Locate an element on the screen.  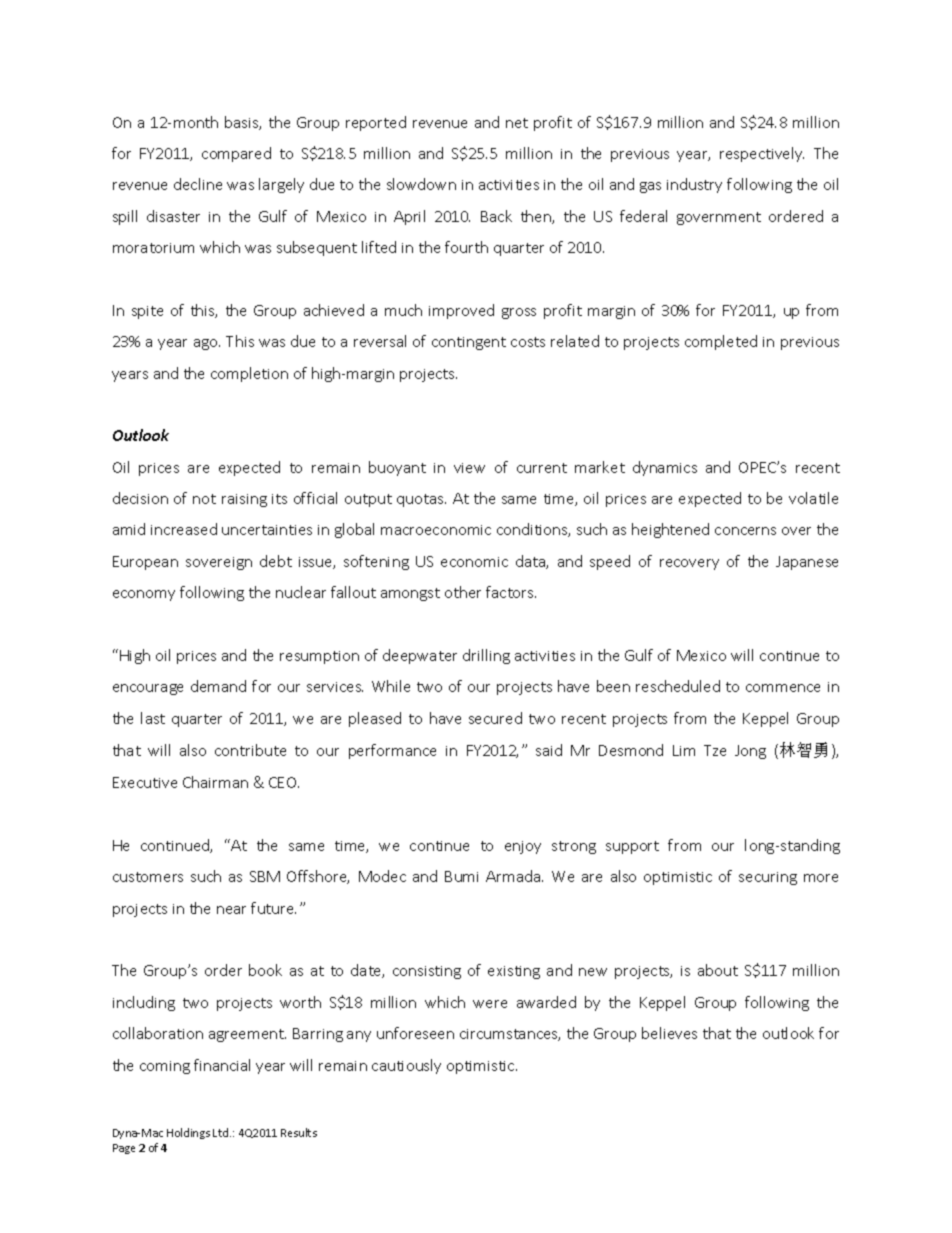
cautiously is located at coordinates (406, 1066).
